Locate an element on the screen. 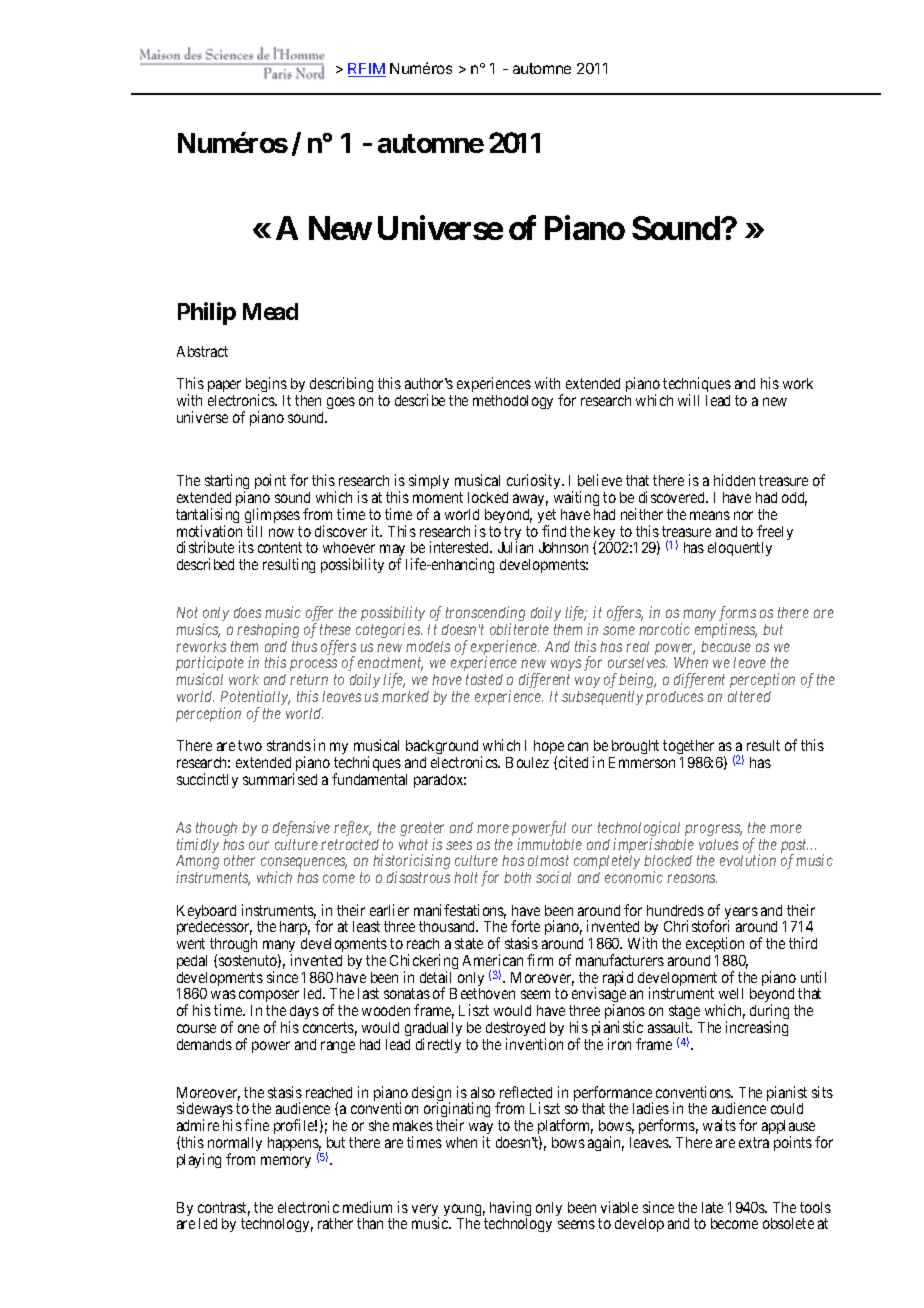 The image size is (924, 1308). years is located at coordinates (741, 914).
